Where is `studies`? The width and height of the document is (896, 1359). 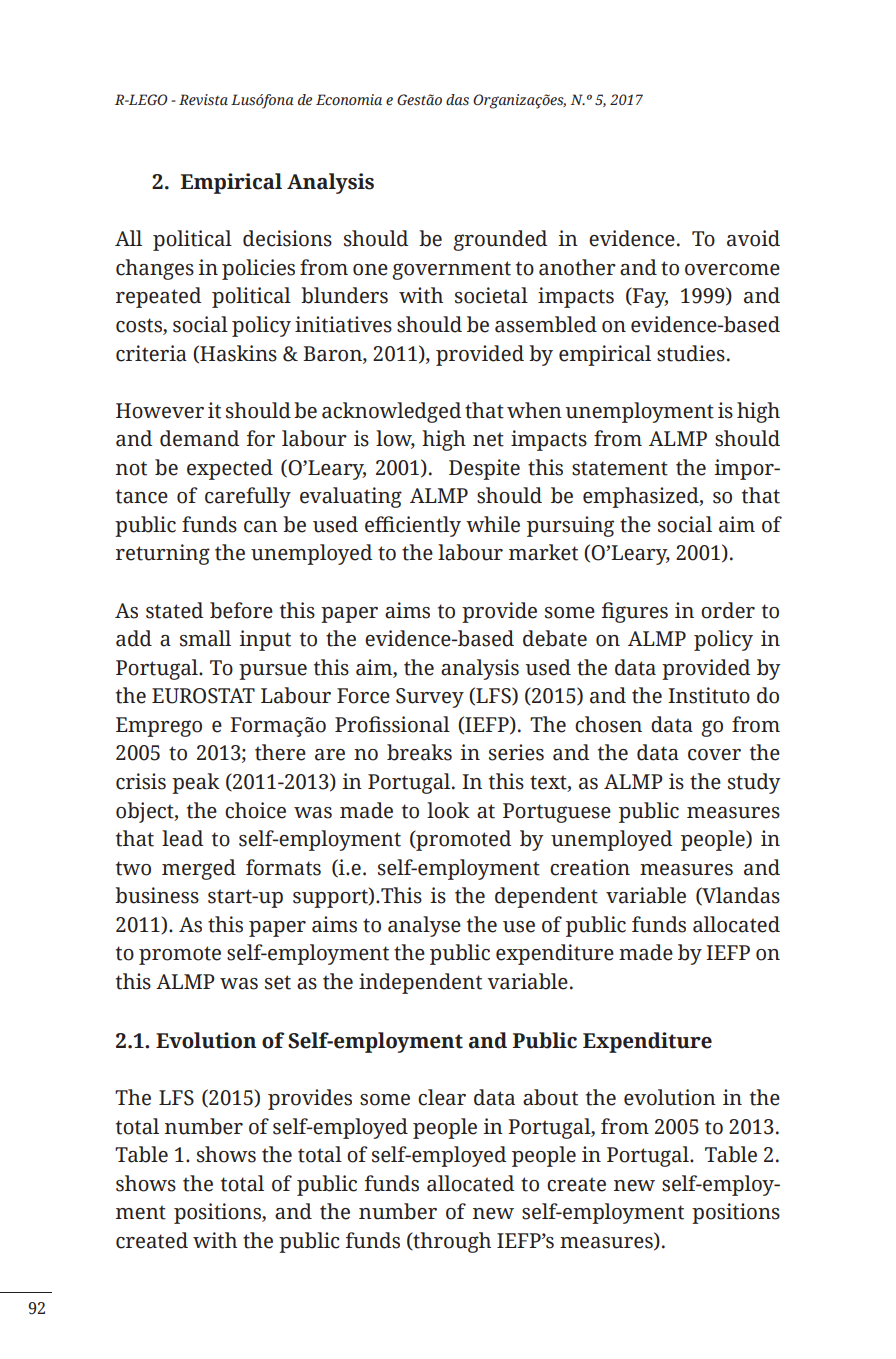
studies is located at coordinates (691, 353).
